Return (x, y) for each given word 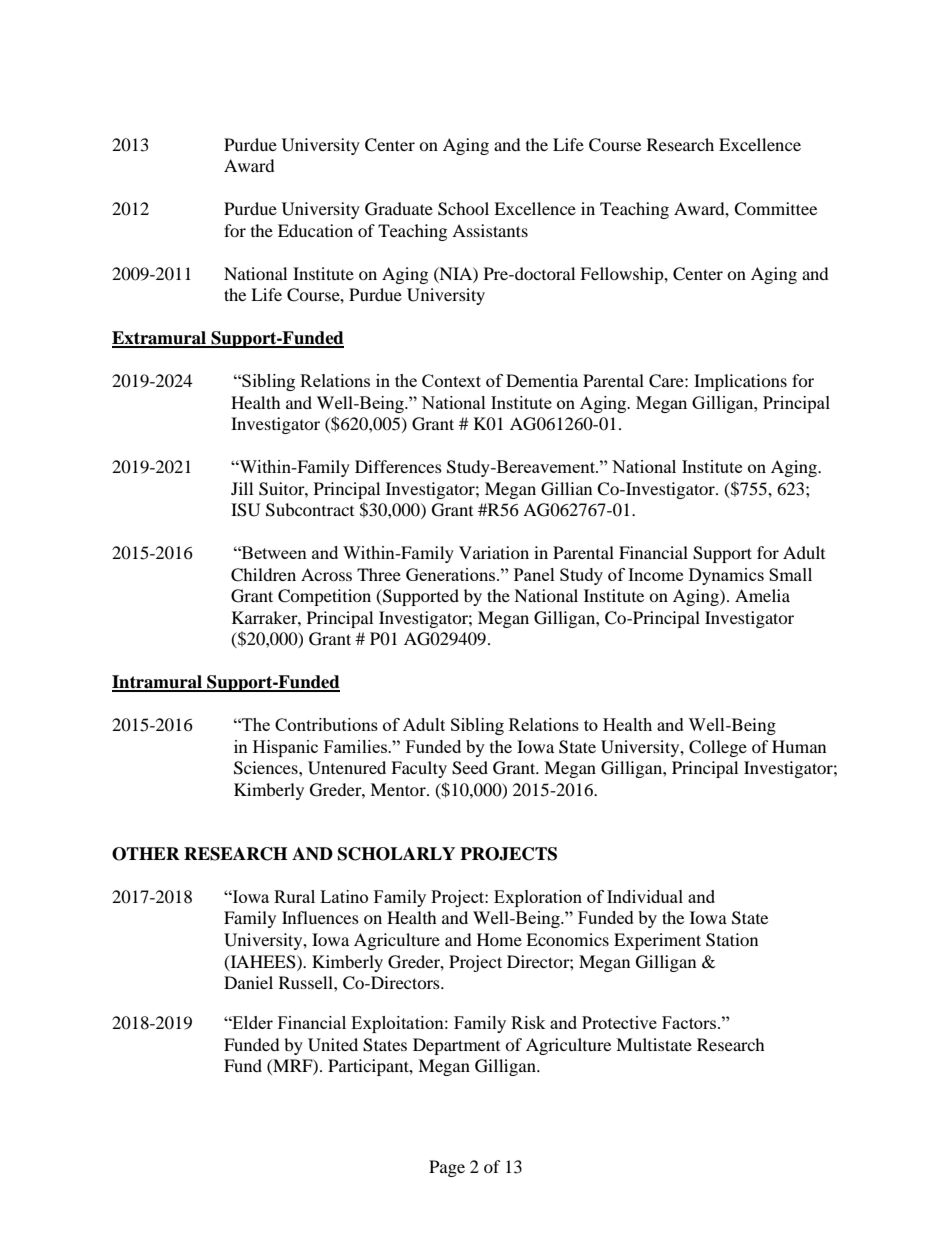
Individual (645, 896)
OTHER (146, 854)
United (333, 1045)
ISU (246, 510)
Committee (775, 209)
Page (447, 1168)
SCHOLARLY (396, 854)
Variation (494, 552)
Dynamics (726, 576)
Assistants (490, 230)
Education (315, 230)
